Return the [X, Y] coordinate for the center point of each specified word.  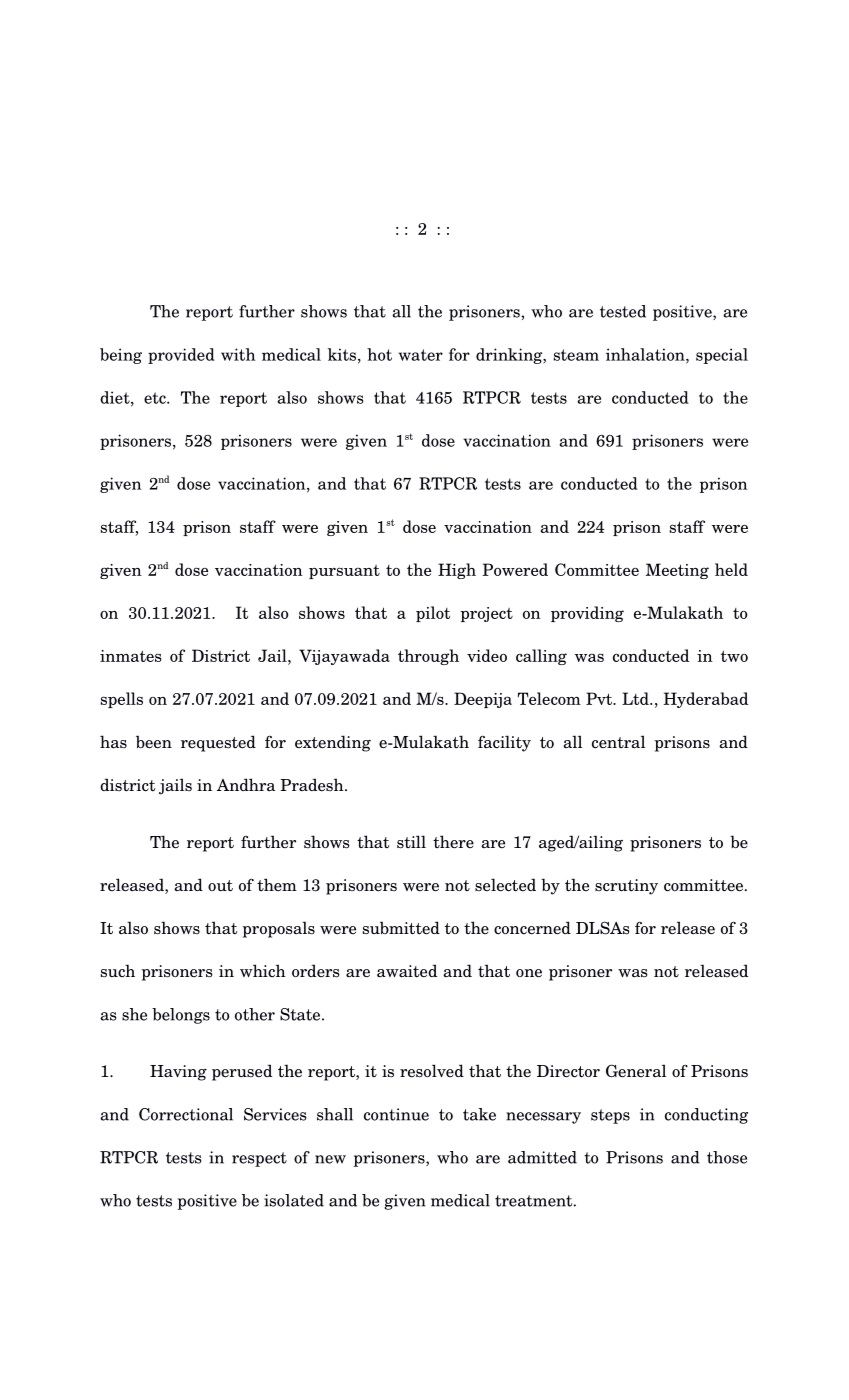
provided [181, 356]
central [618, 742]
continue [396, 1114]
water [421, 355]
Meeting [677, 571]
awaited [407, 971]
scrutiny [626, 887]
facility [504, 743]
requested [218, 743]
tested [623, 311]
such [118, 971]
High [457, 571]
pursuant [344, 572]
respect [259, 1159]
